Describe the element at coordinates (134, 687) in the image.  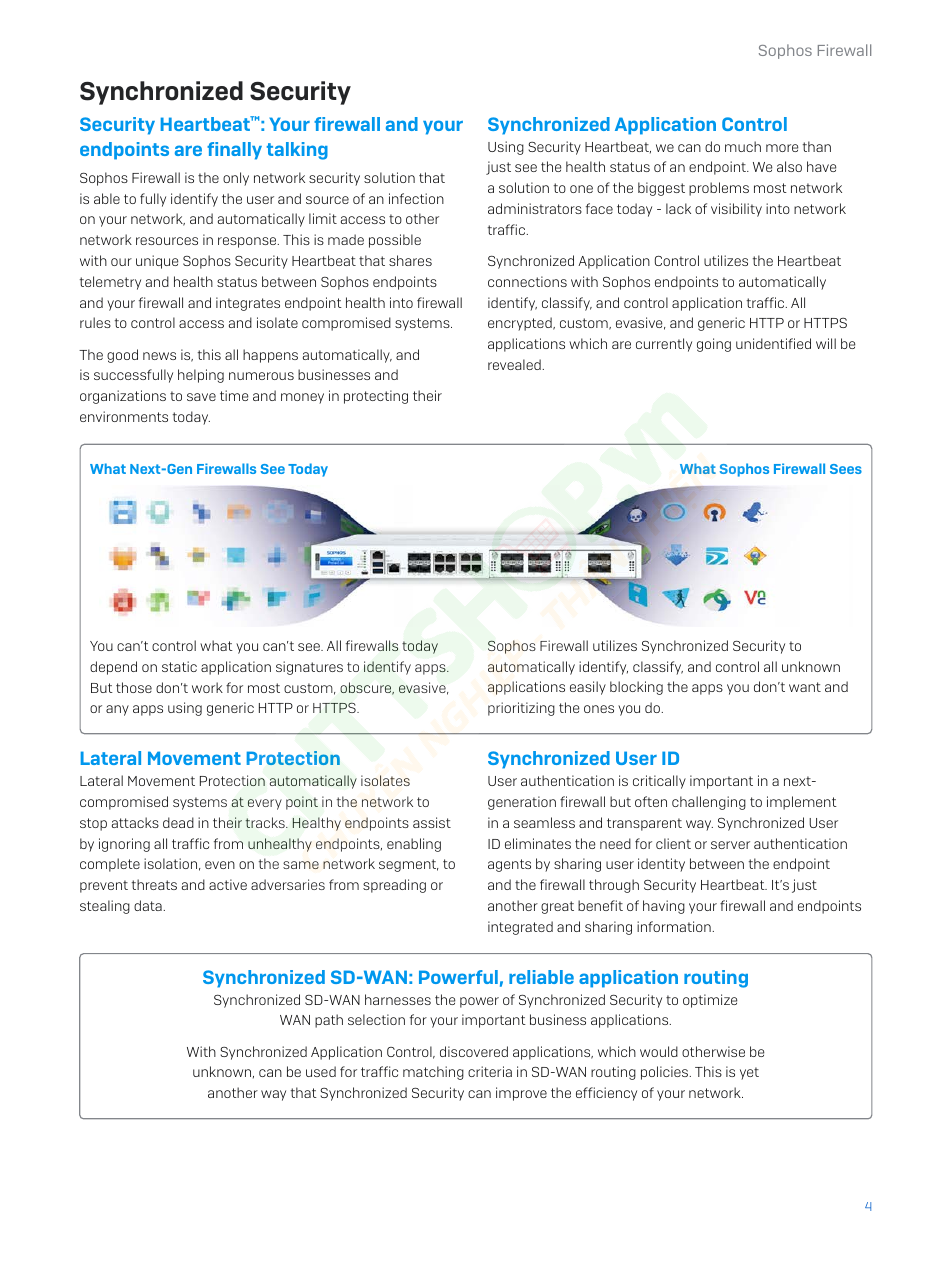
I see `those` at that location.
